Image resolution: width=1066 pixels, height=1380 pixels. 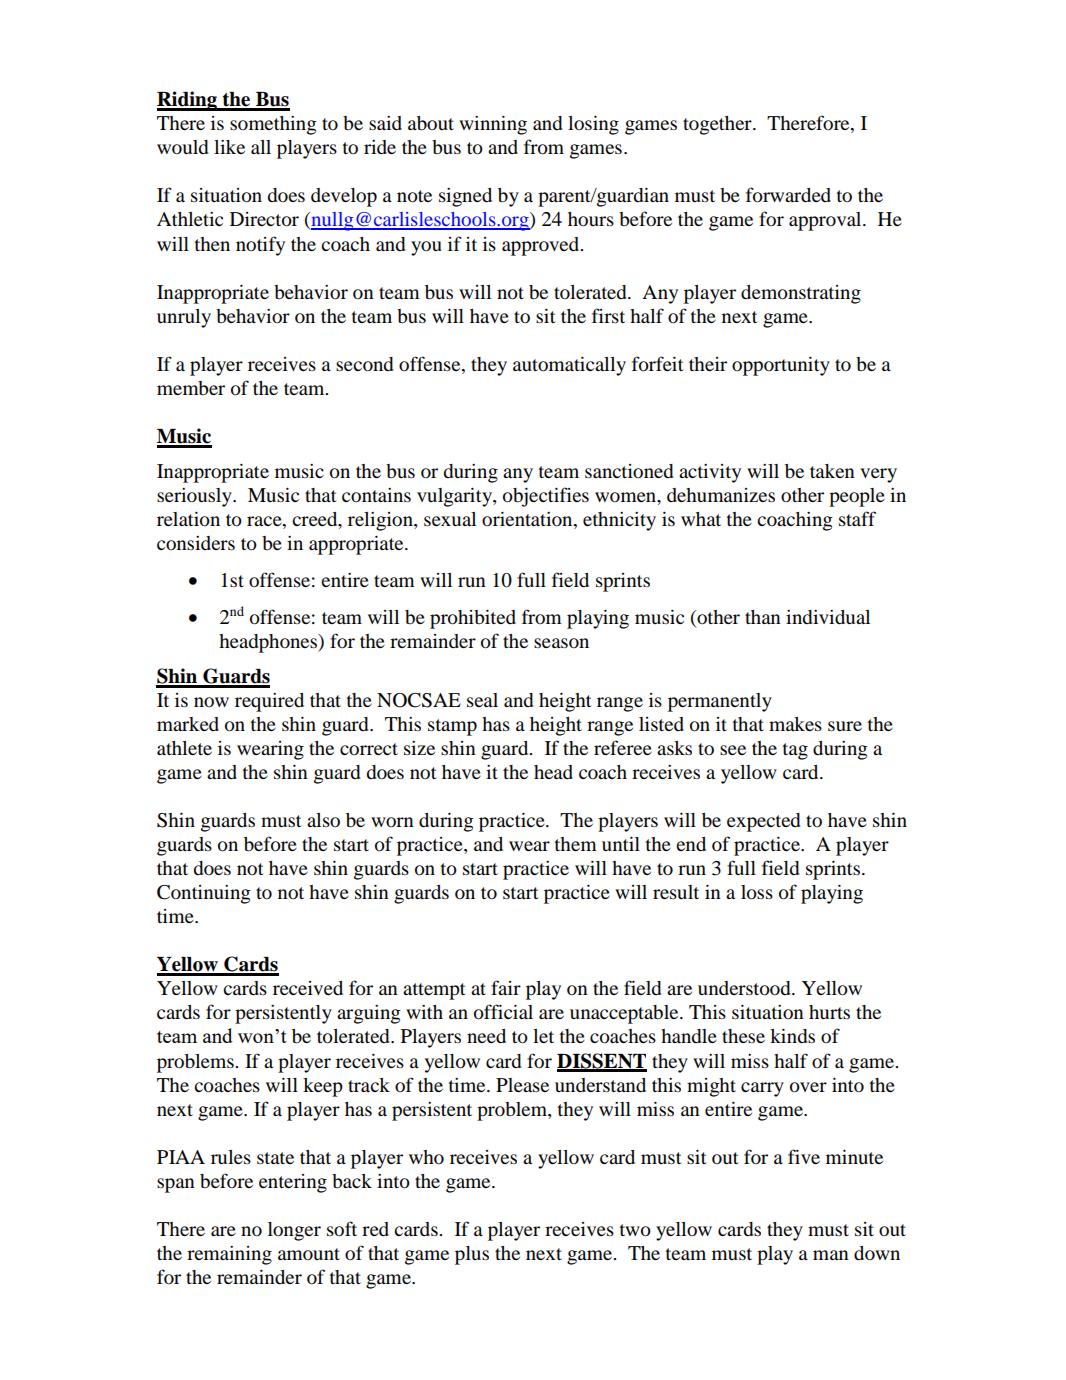 What do you see at coordinates (506, 987) in the page?
I see `fair` at bounding box center [506, 987].
